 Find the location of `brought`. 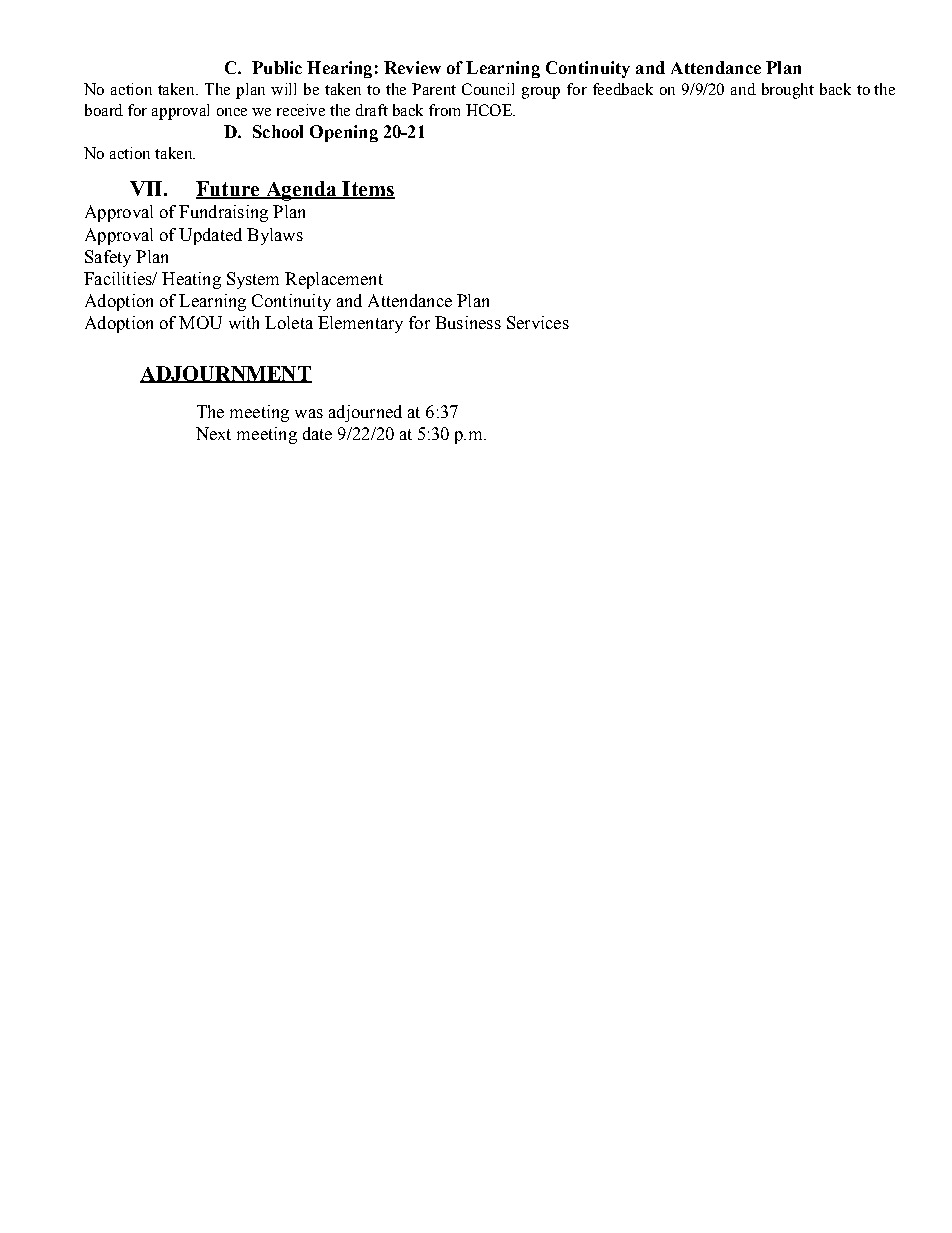

brought is located at coordinates (788, 91).
